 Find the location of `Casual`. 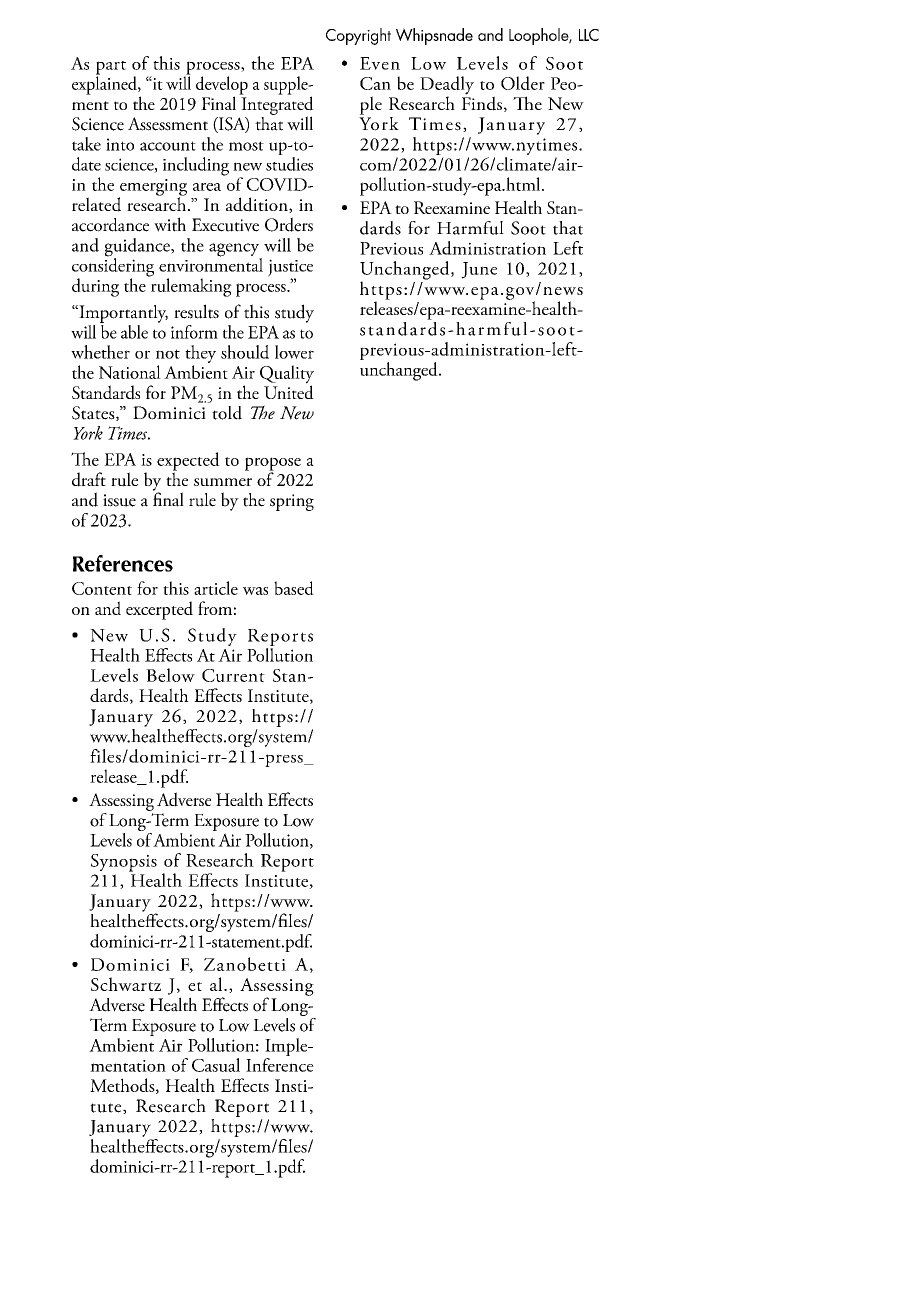

Casual is located at coordinates (216, 1065).
